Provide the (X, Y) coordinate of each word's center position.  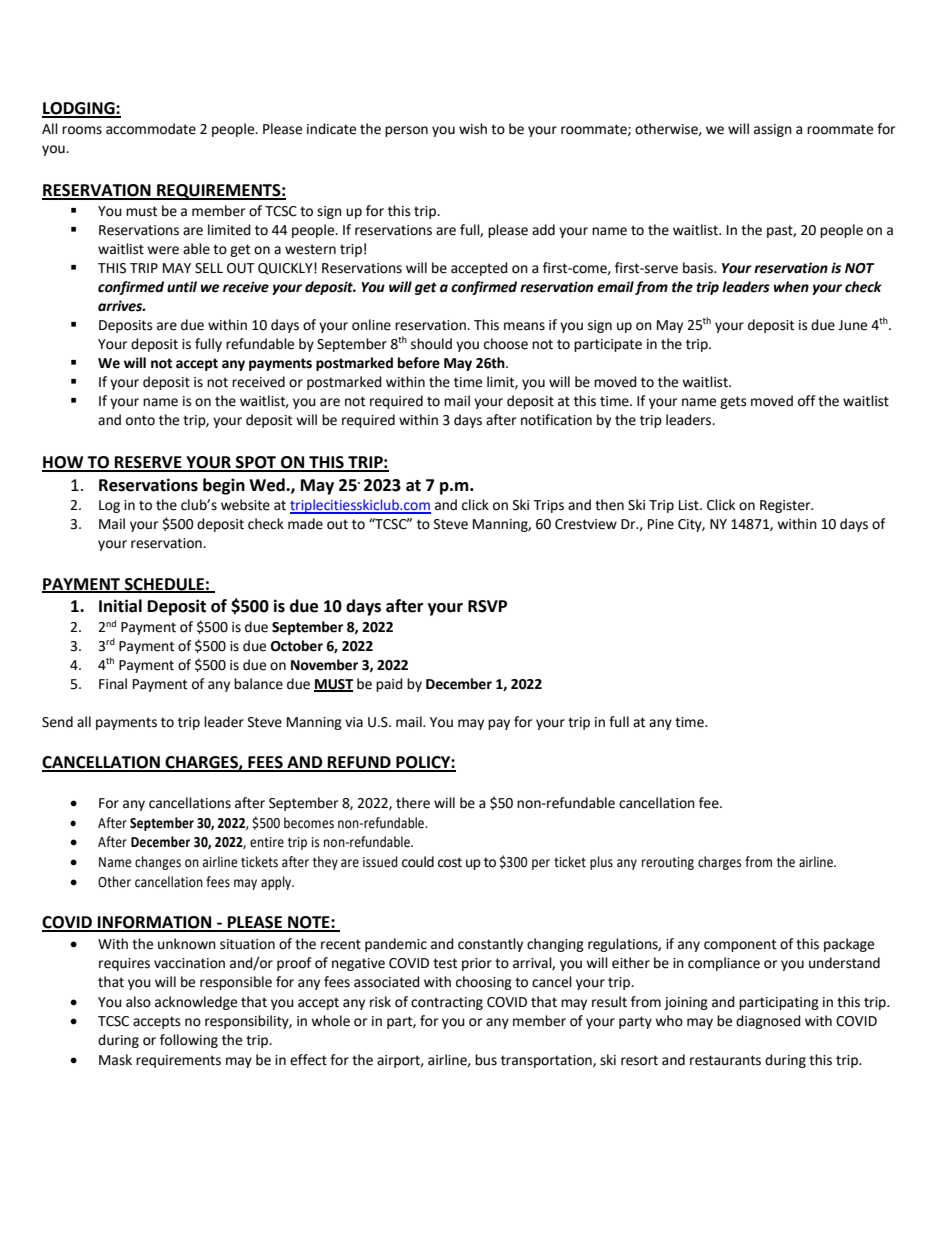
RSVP (487, 606)
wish (473, 129)
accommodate (151, 129)
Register (786, 506)
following (189, 1041)
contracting (447, 1003)
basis (699, 268)
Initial (120, 606)
